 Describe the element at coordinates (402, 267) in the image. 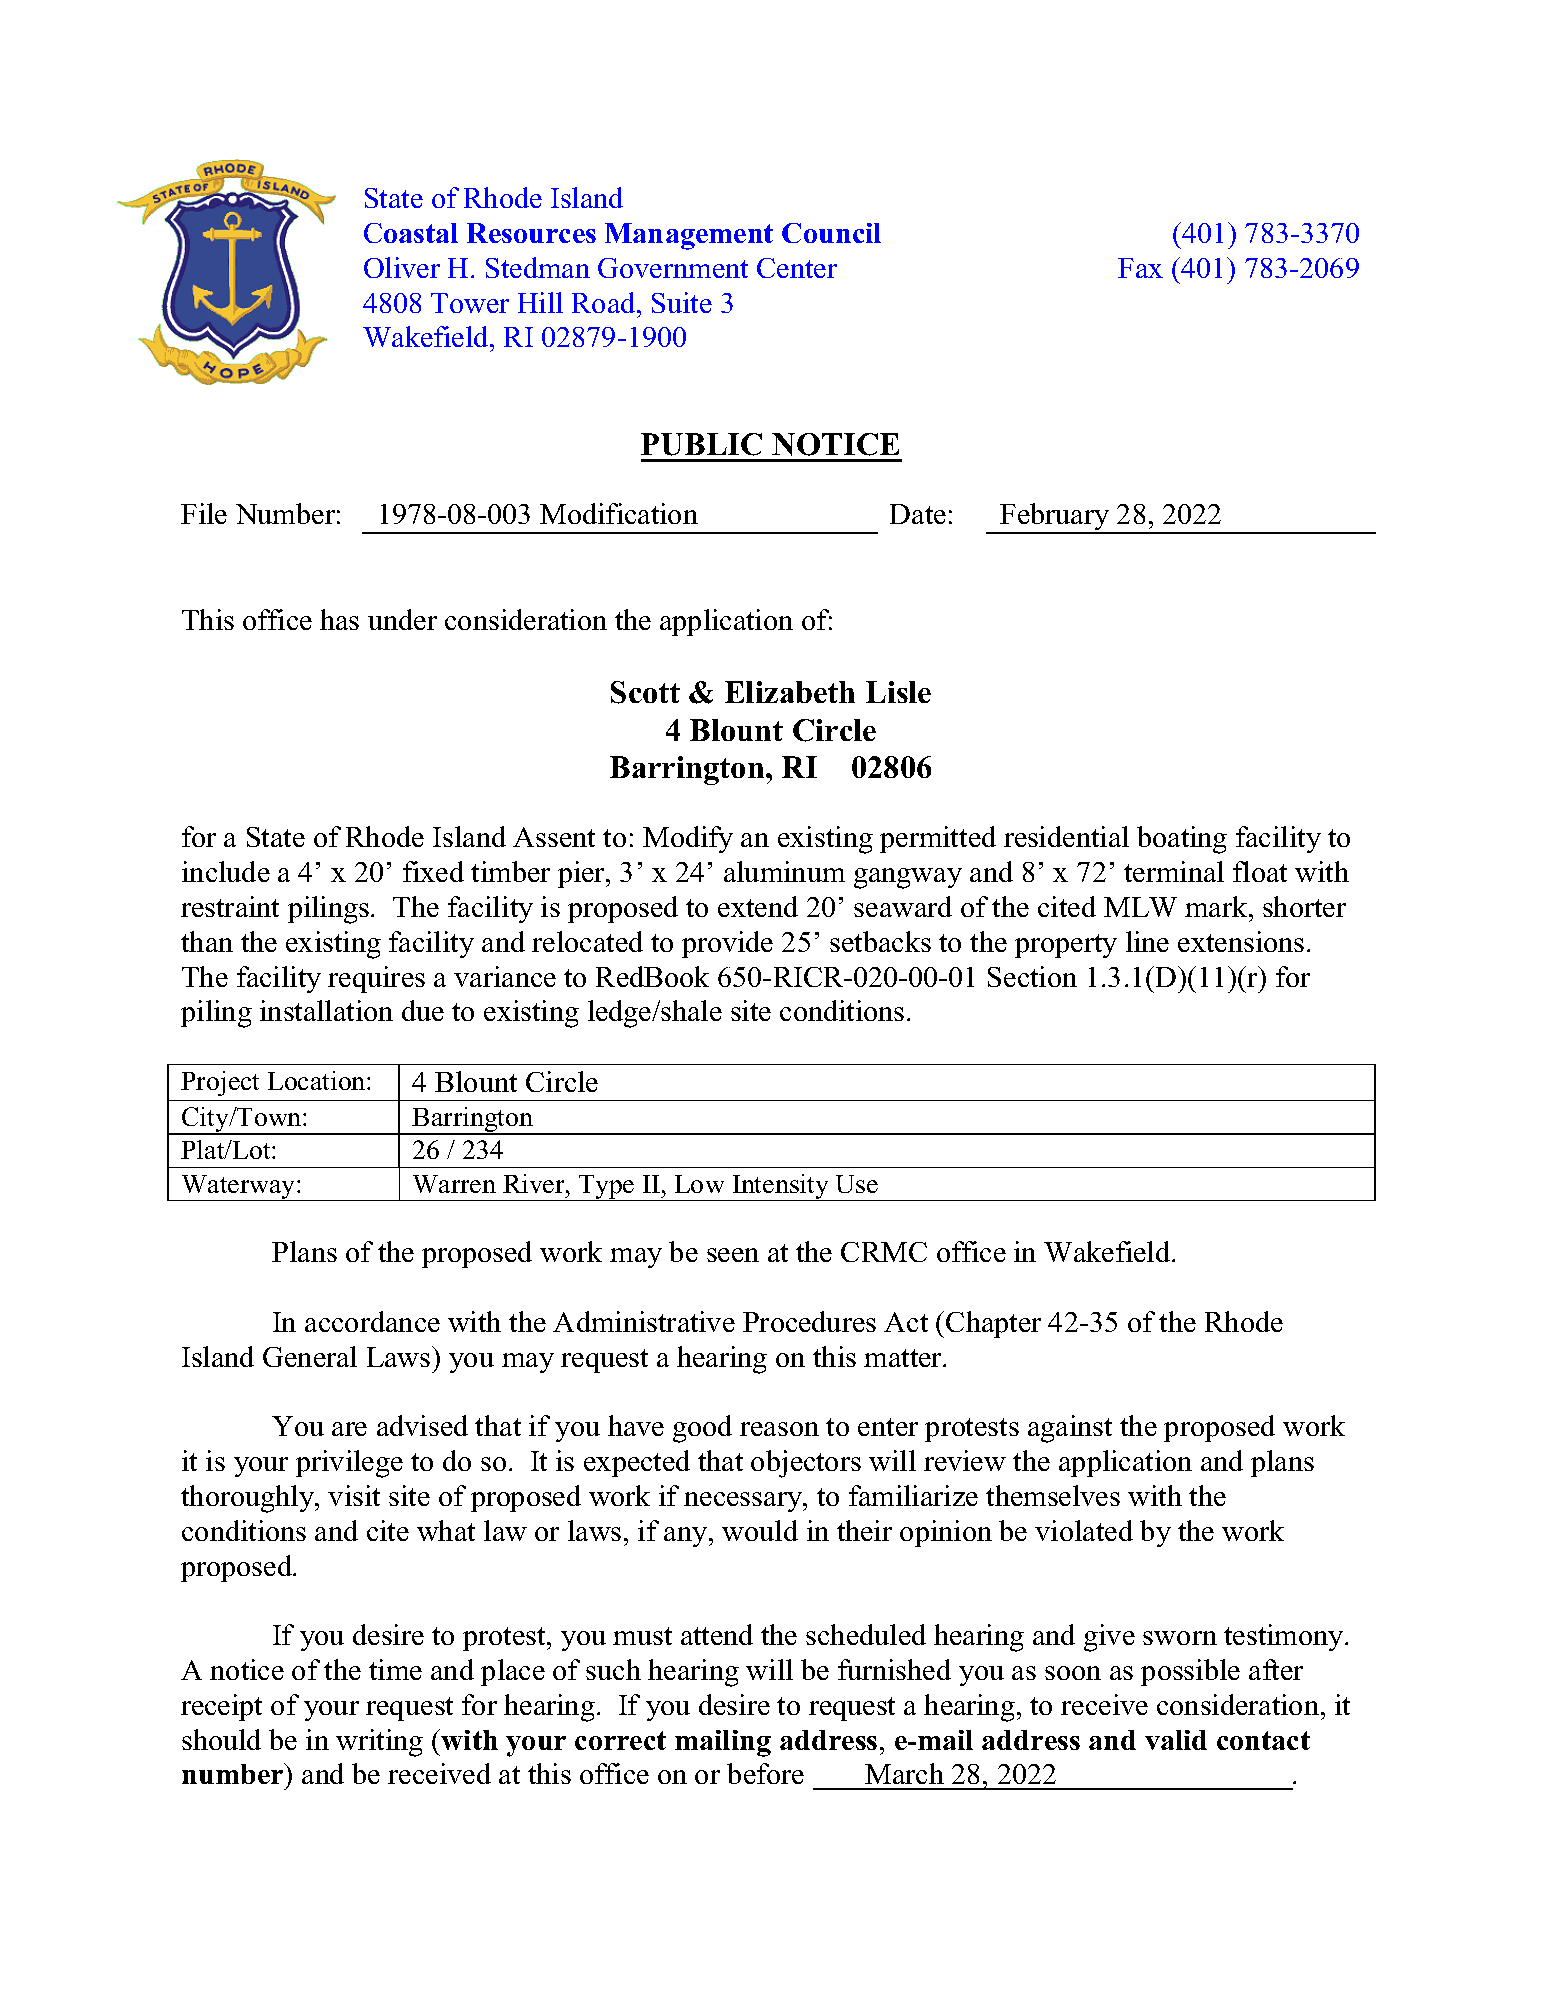

I see `Oliver` at that location.
